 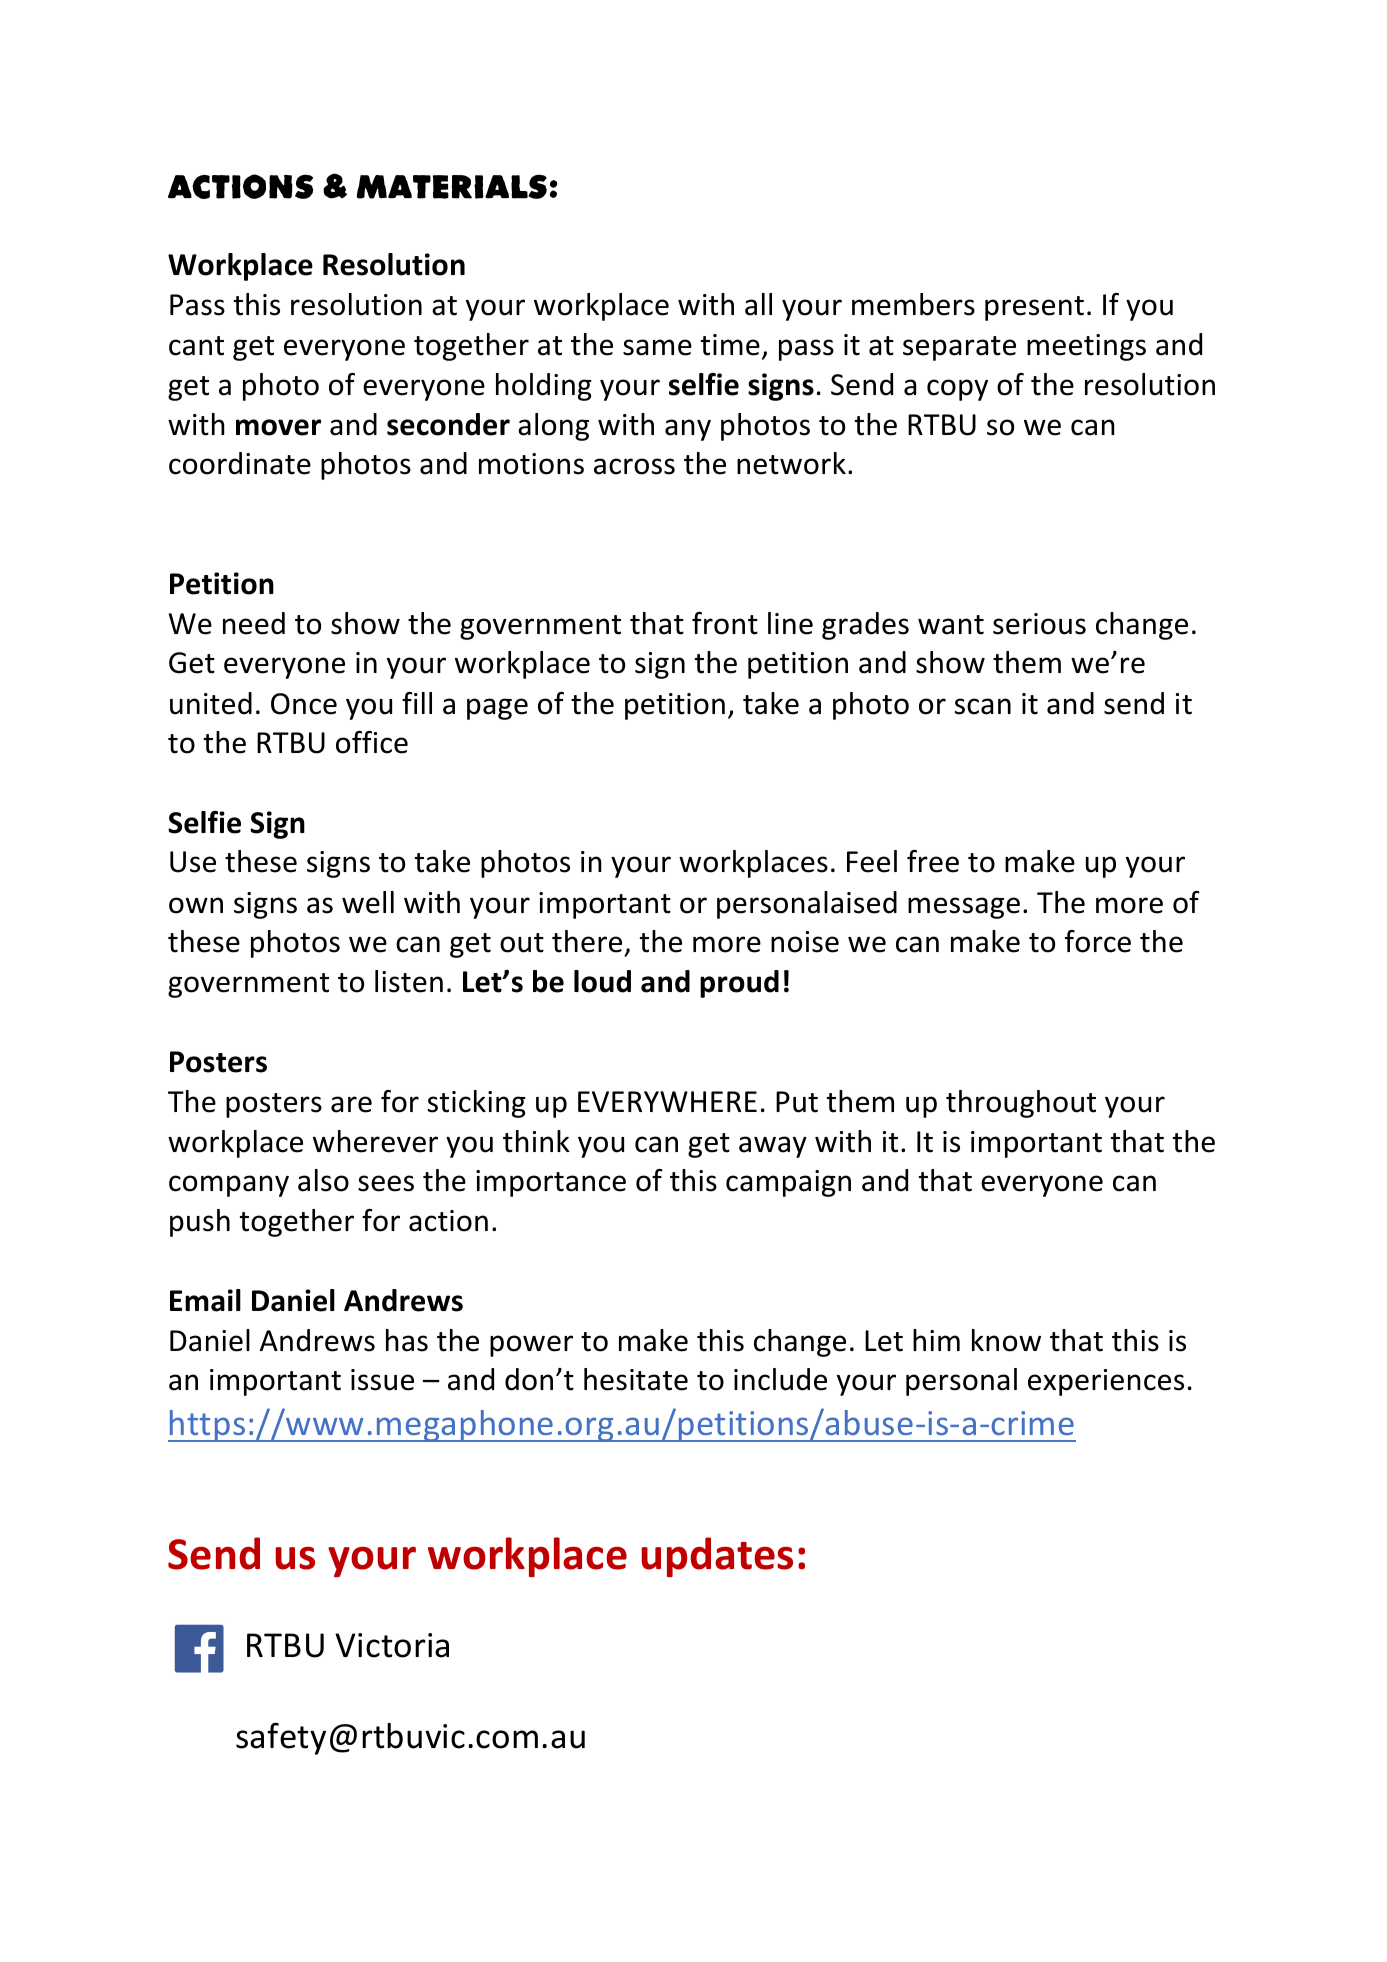 I want to click on well, so click(x=368, y=902).
